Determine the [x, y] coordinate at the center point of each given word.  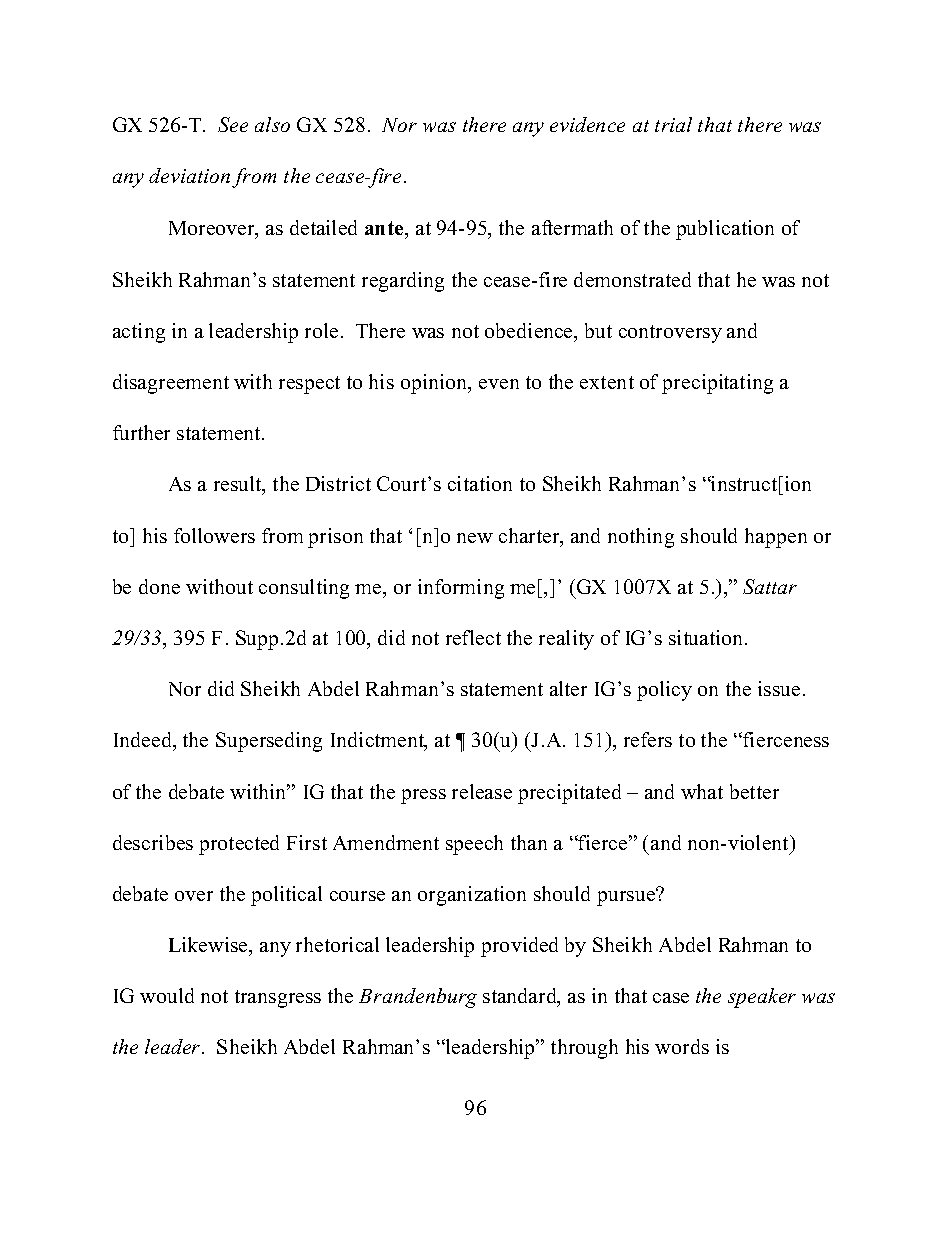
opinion [435, 384]
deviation [189, 175]
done [159, 586]
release [482, 791]
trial [673, 124]
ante [385, 228]
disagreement [171, 384]
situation [707, 637]
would [167, 995]
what [702, 791]
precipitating [717, 384]
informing [461, 589]
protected [239, 845]
